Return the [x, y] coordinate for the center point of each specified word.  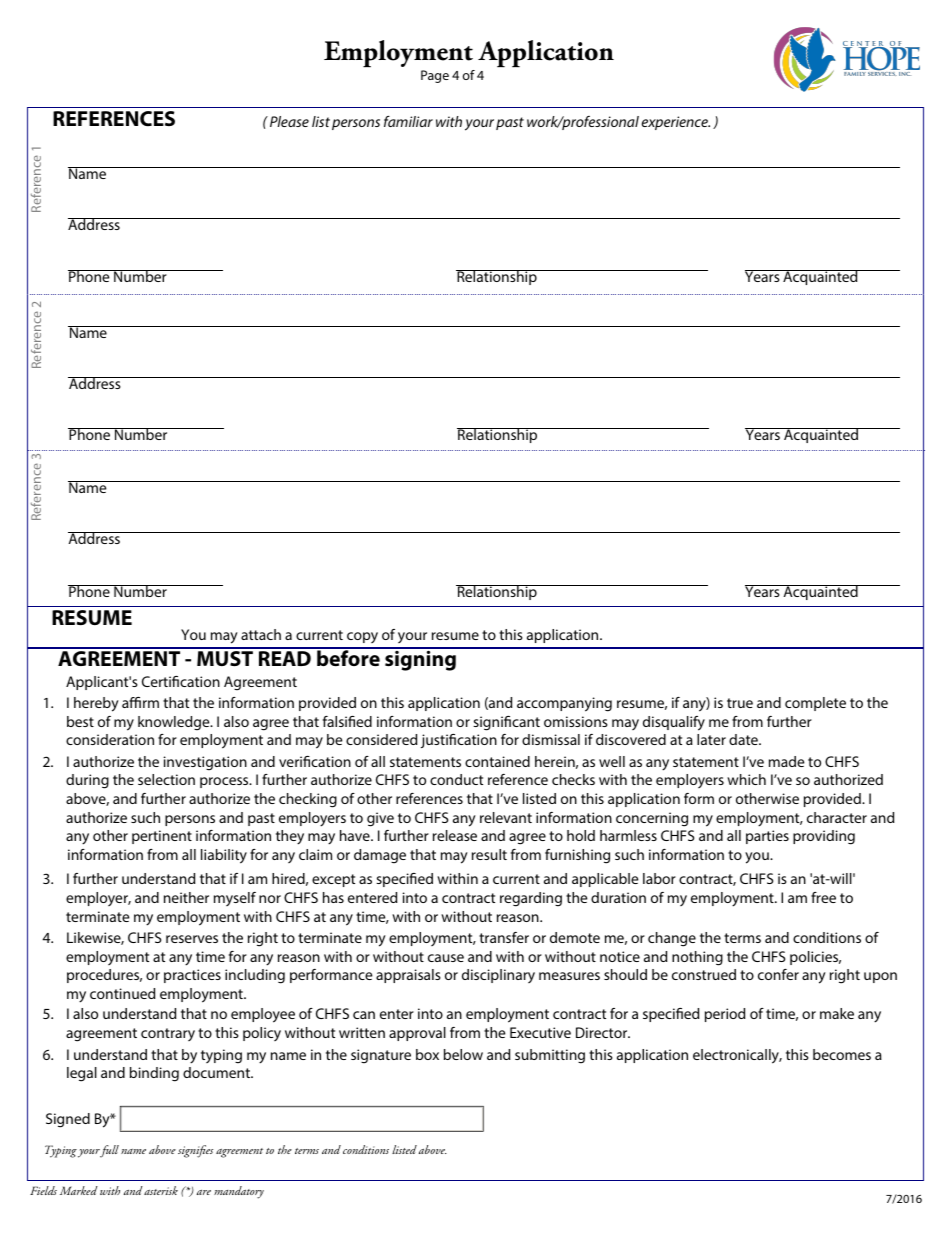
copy [362, 637]
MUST [225, 658]
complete [815, 704]
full [109, 1151]
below [463, 1054]
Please [289, 121]
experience [676, 123]
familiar [408, 121]
